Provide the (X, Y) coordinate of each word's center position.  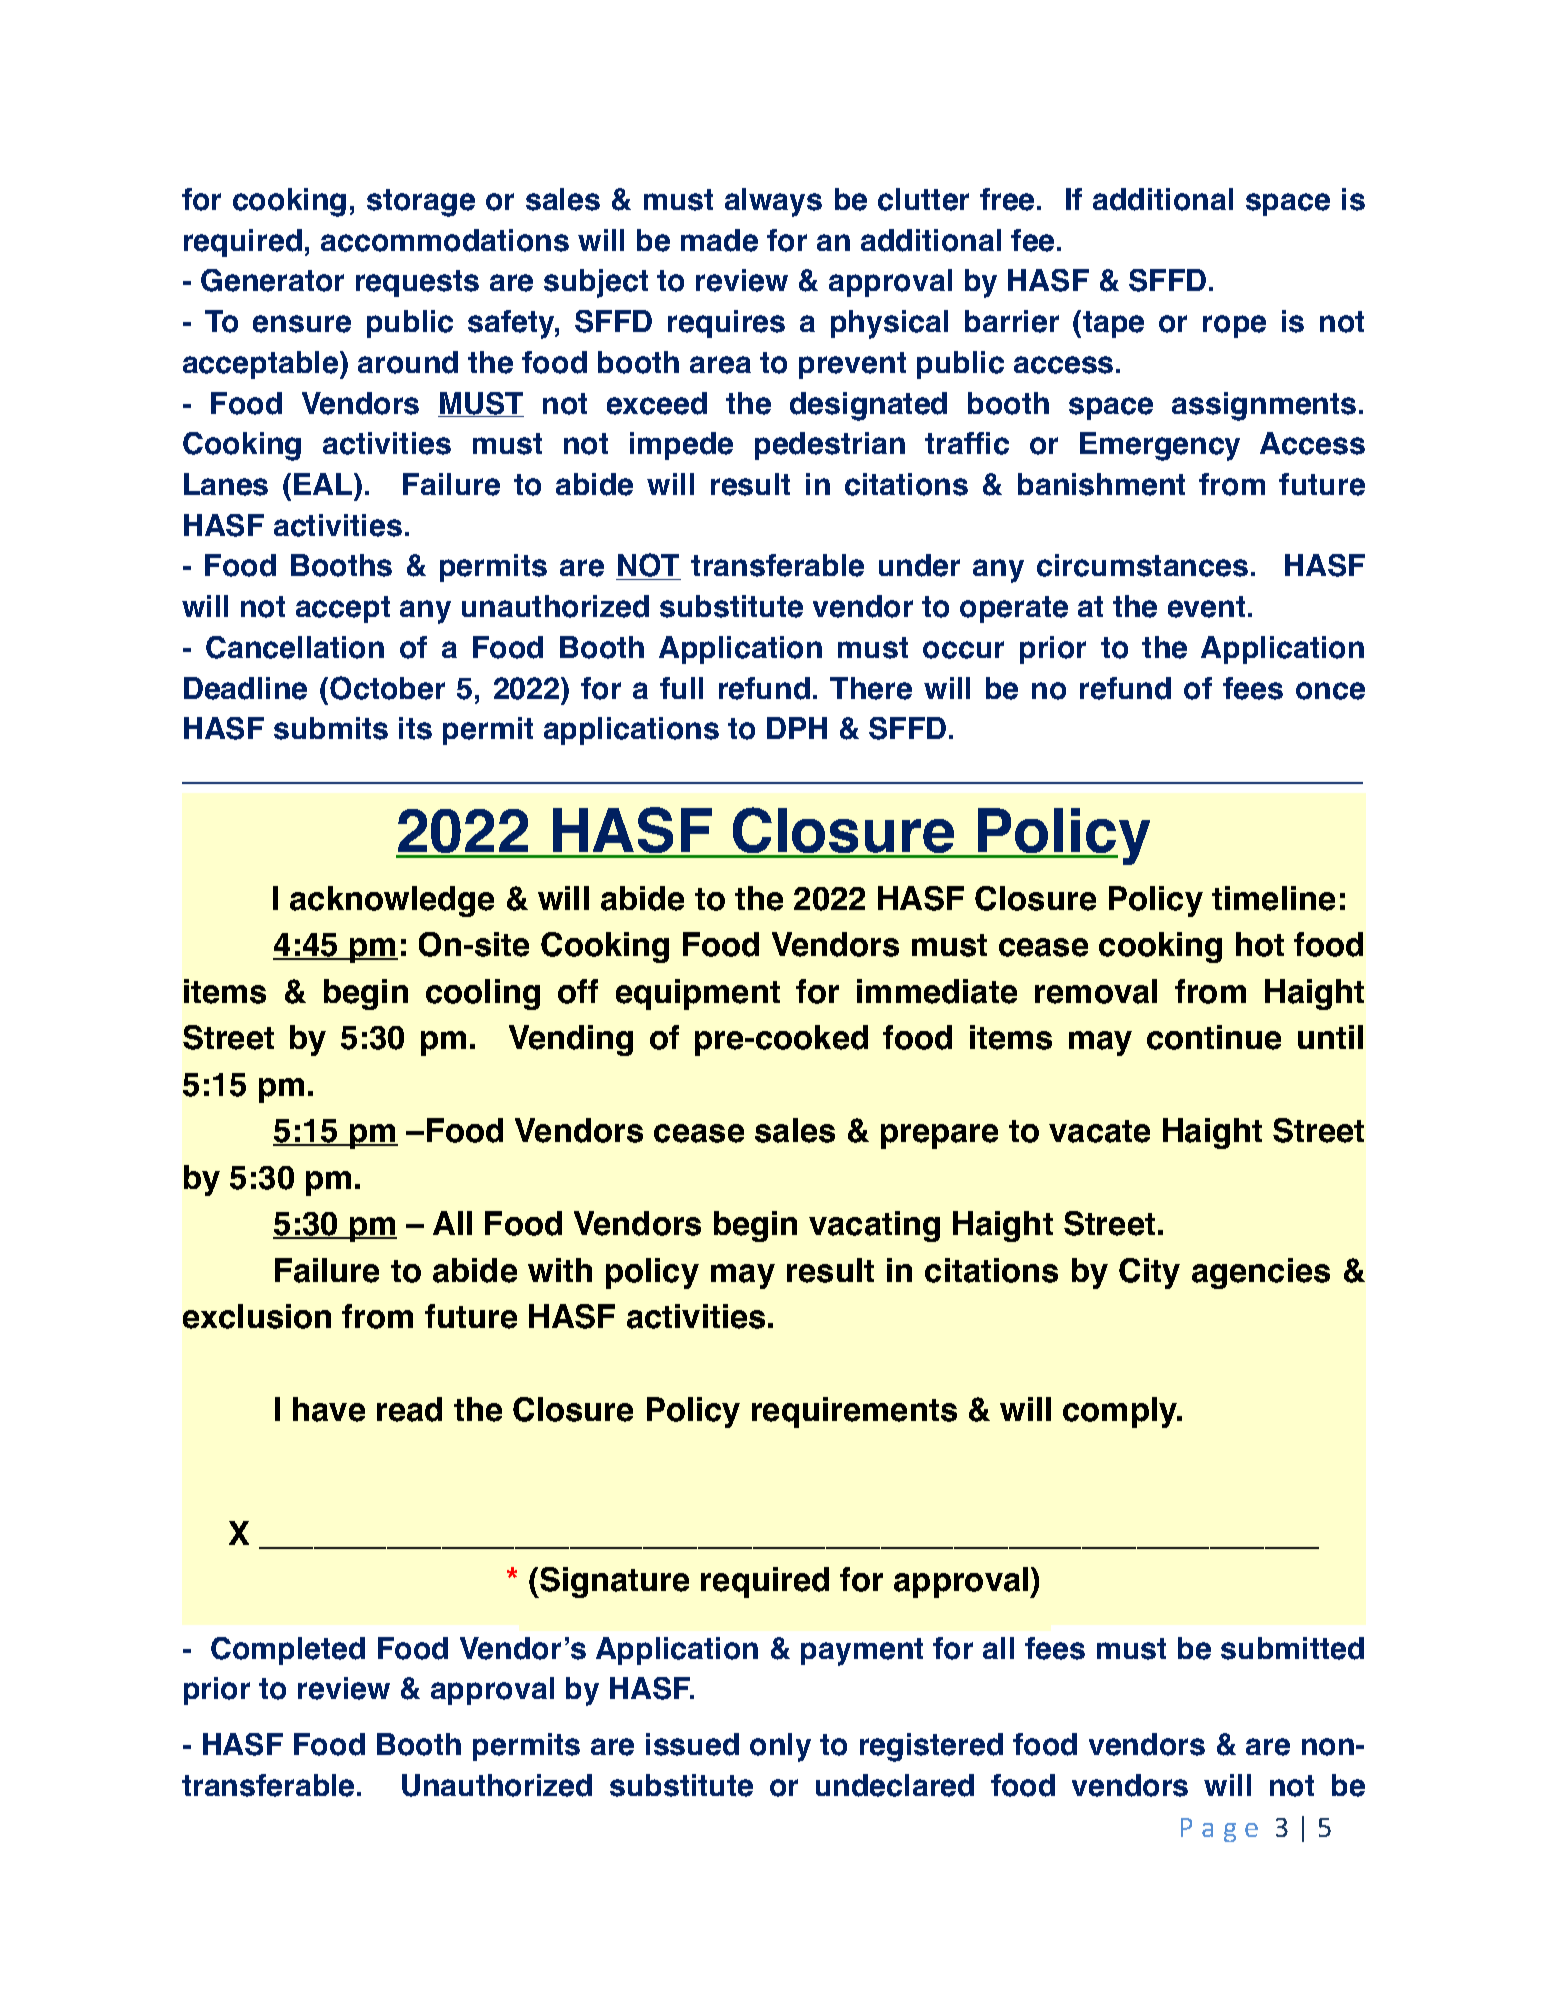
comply (1121, 1412)
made (719, 240)
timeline (1273, 898)
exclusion (257, 1316)
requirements (854, 1412)
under (919, 565)
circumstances (1142, 565)
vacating (874, 1226)
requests (417, 283)
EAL (324, 484)
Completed (288, 1651)
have (329, 1409)
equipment (698, 994)
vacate (1099, 1131)
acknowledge (392, 901)
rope (1234, 326)
